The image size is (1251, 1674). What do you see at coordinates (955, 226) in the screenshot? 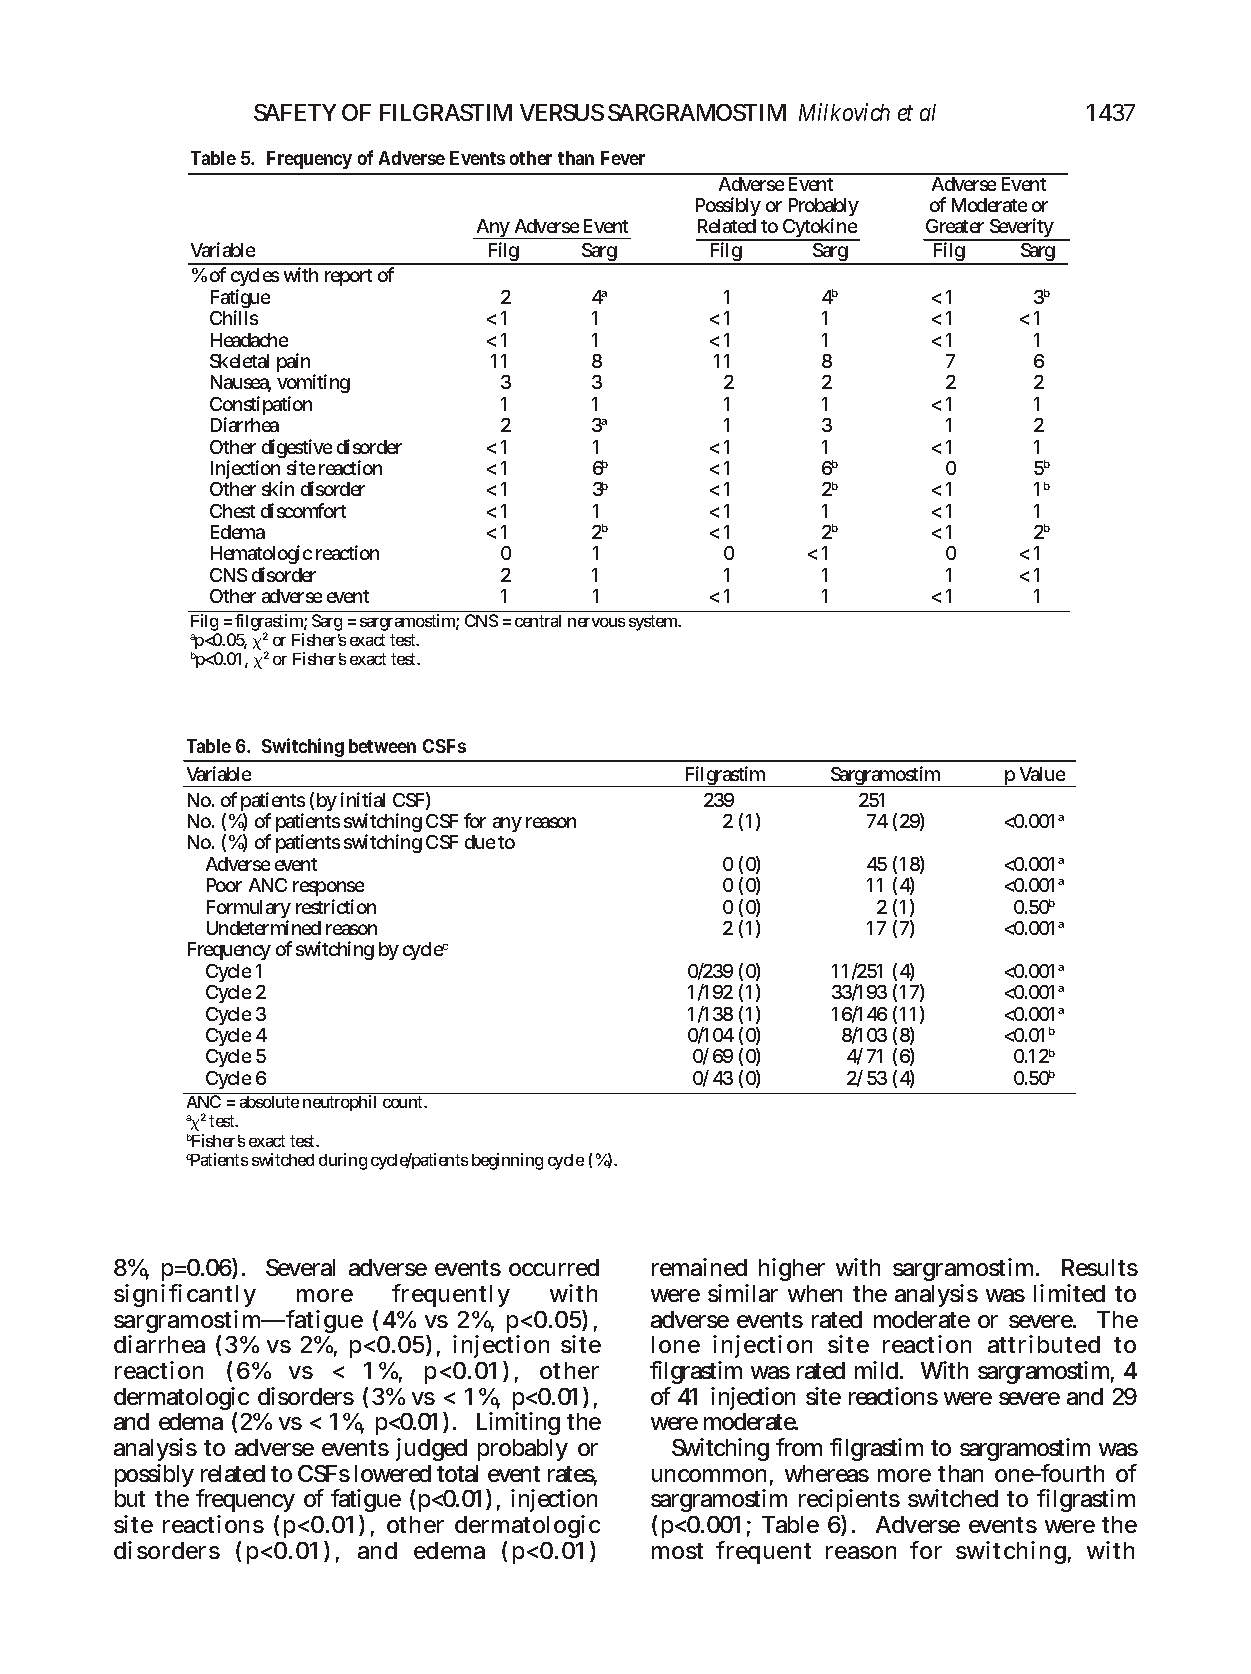
I see `Greater` at bounding box center [955, 226].
